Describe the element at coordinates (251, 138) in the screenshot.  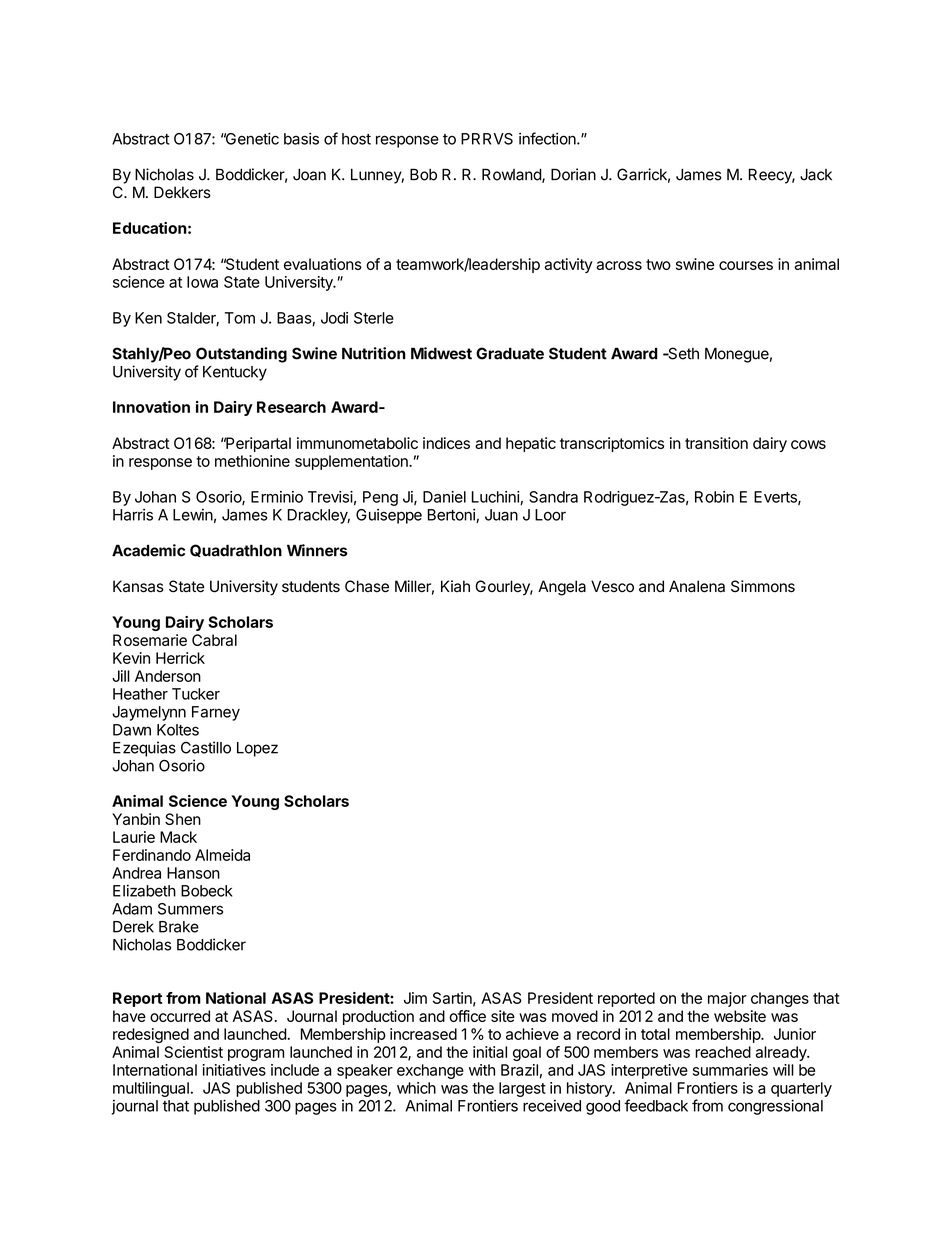
I see `Genetic` at that location.
